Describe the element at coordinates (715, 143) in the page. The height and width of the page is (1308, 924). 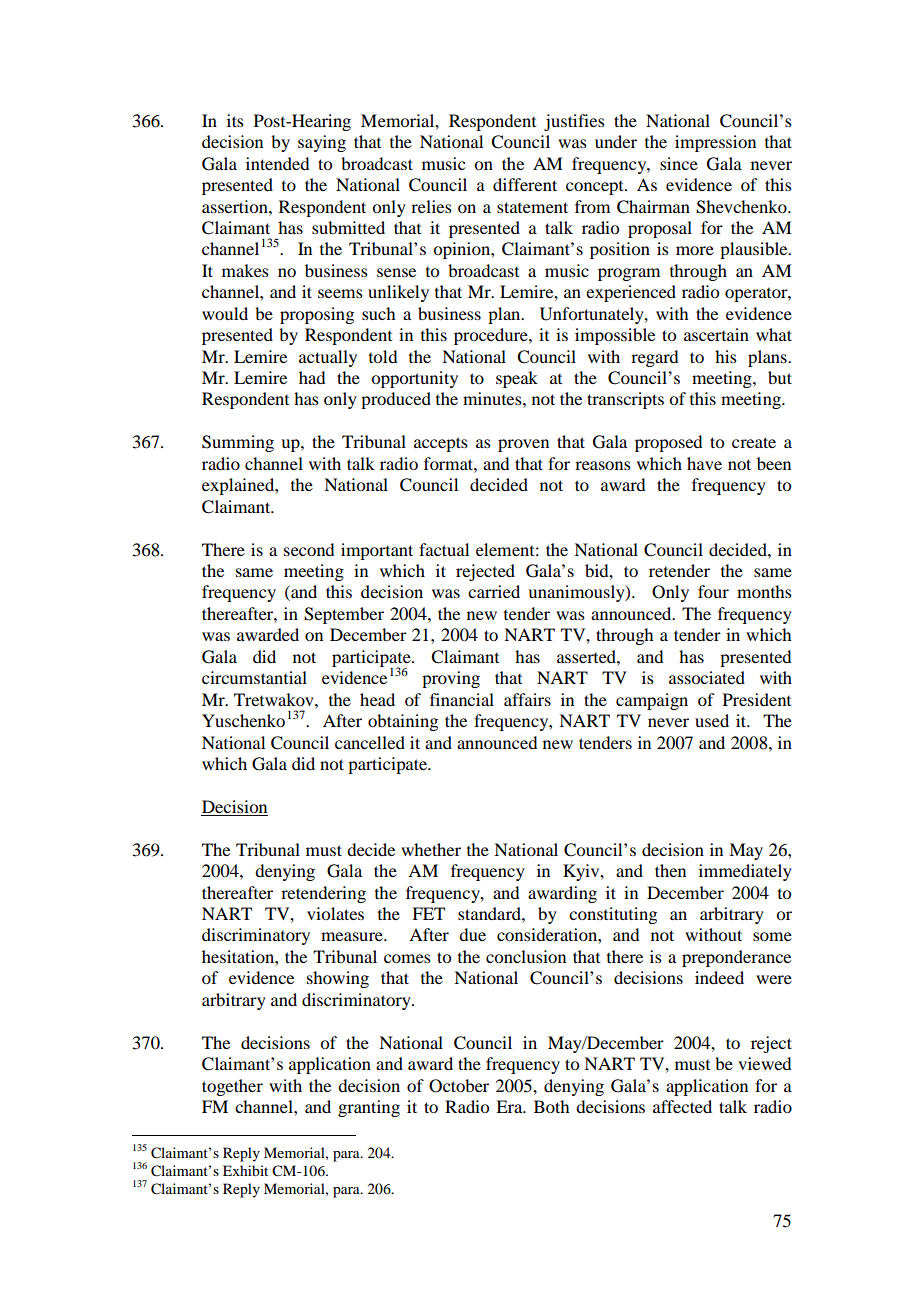
I see `impression` at that location.
